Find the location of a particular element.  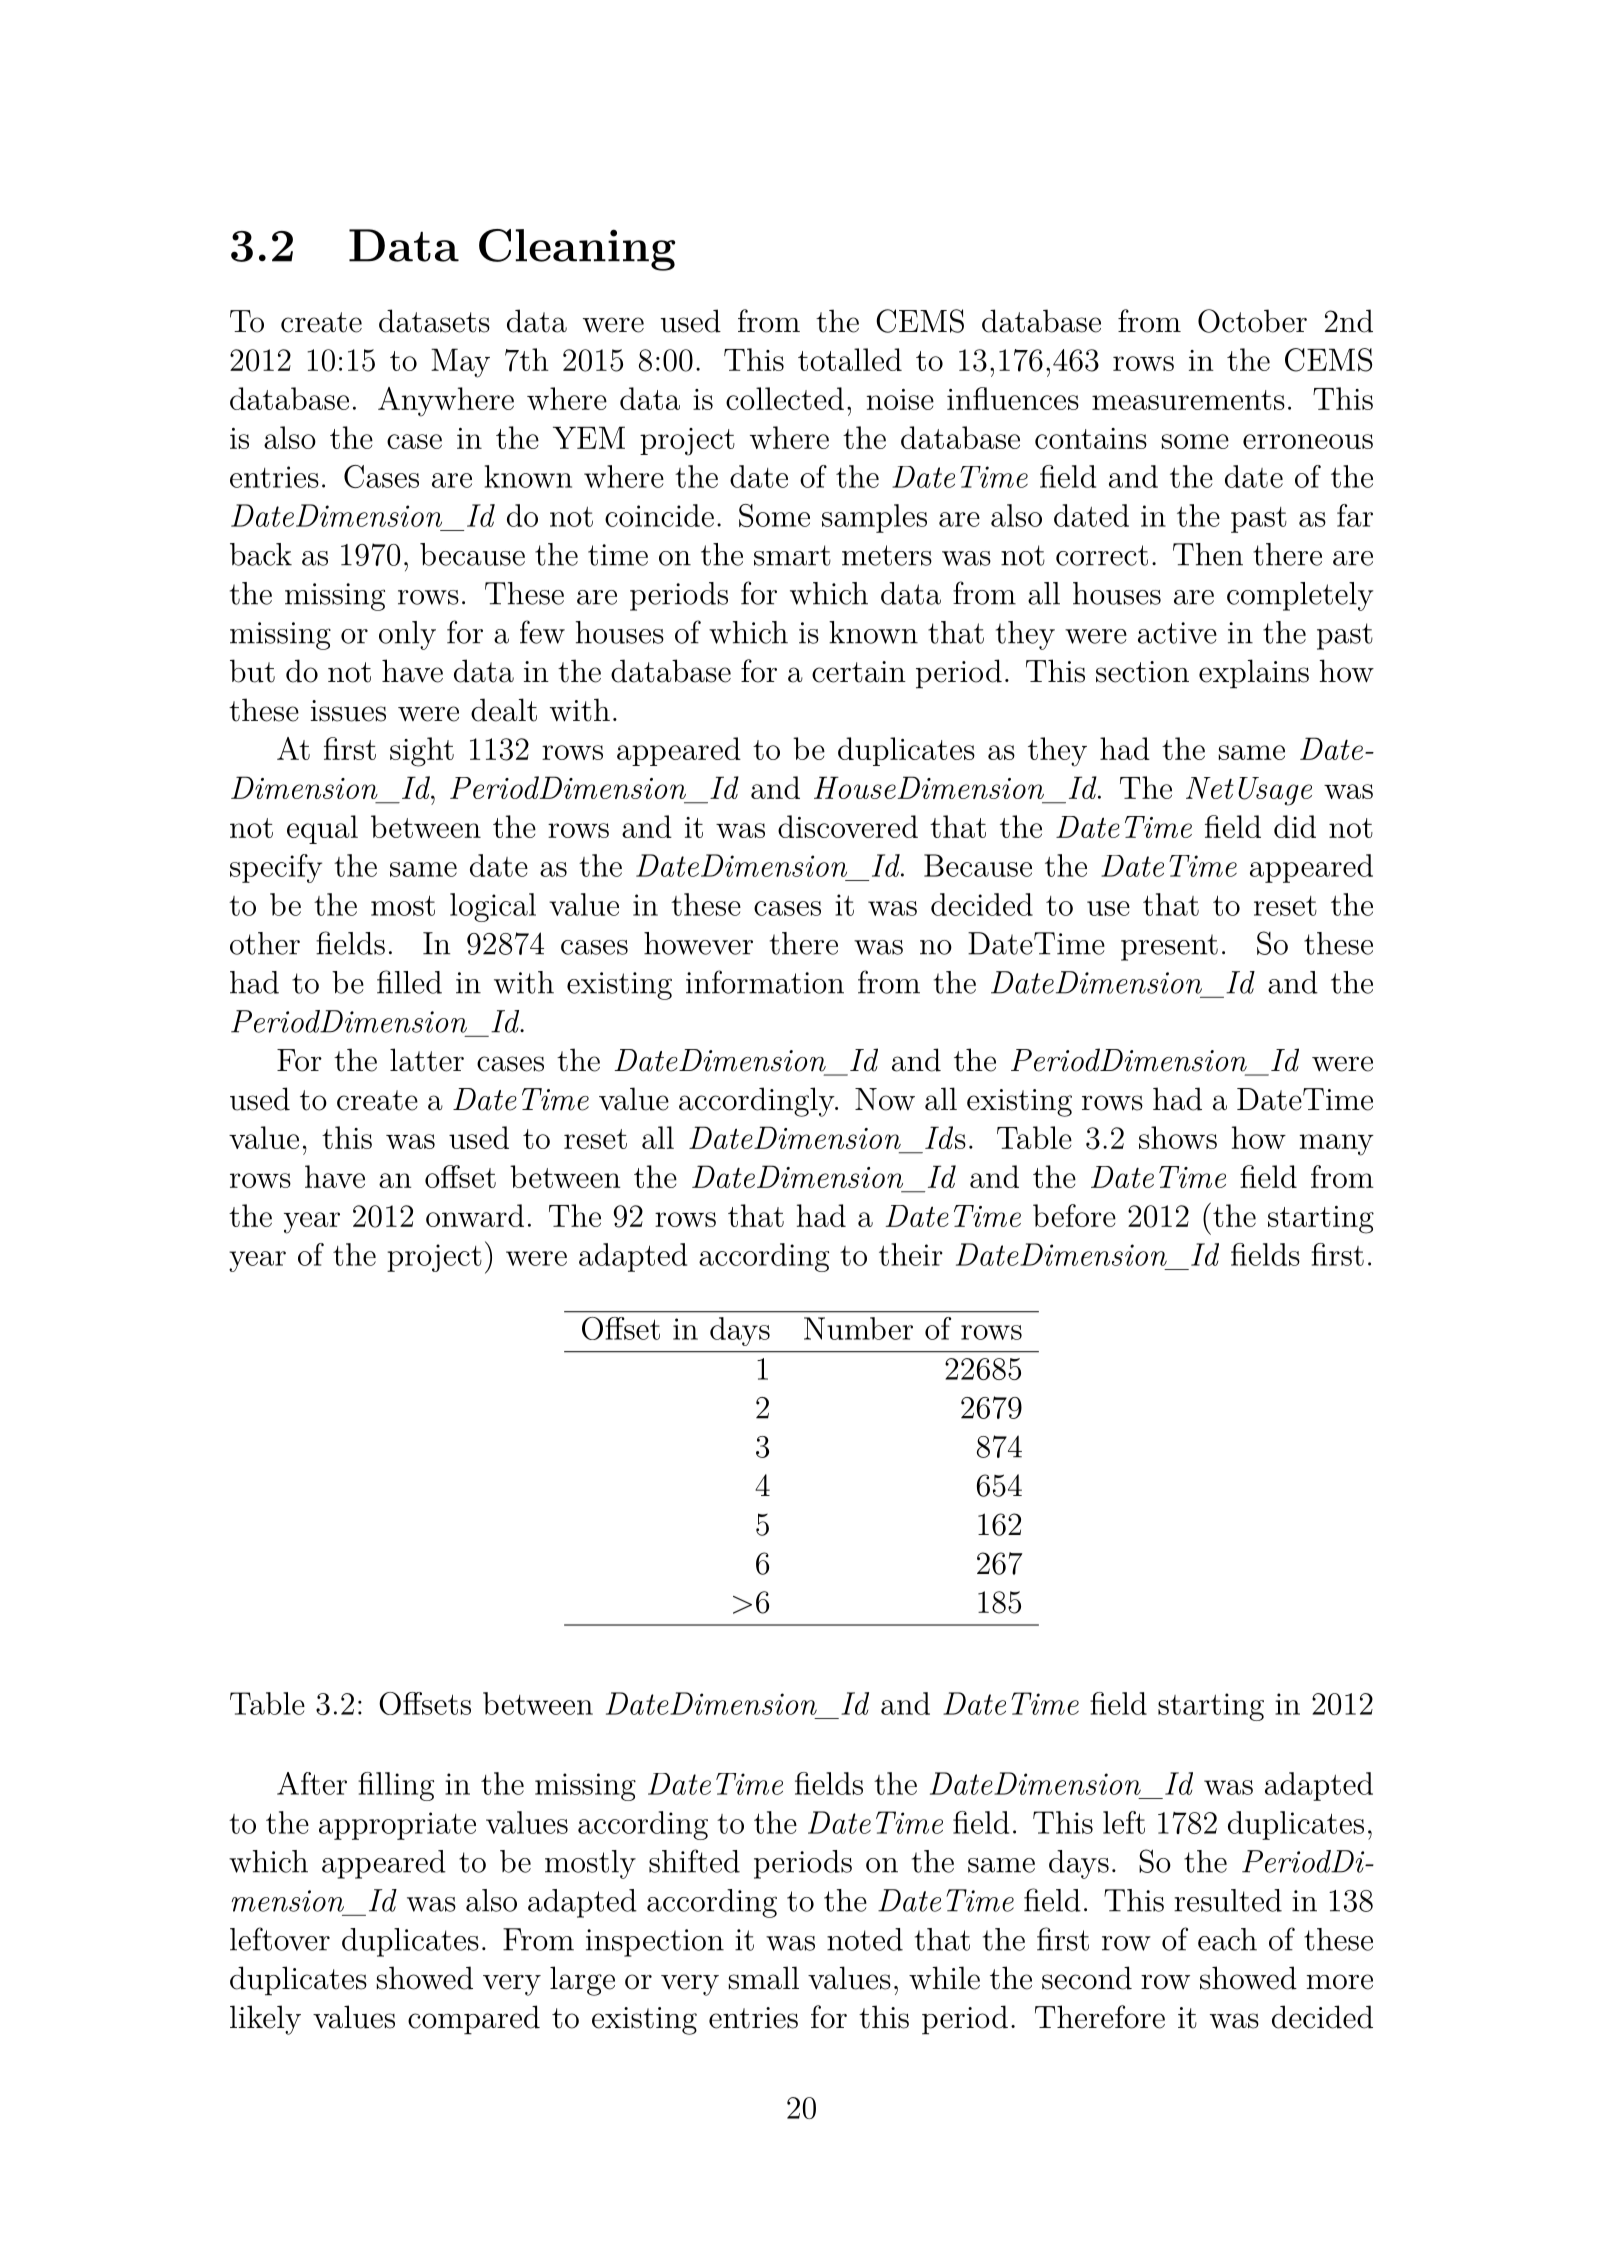

Number is located at coordinates (858, 1328).
